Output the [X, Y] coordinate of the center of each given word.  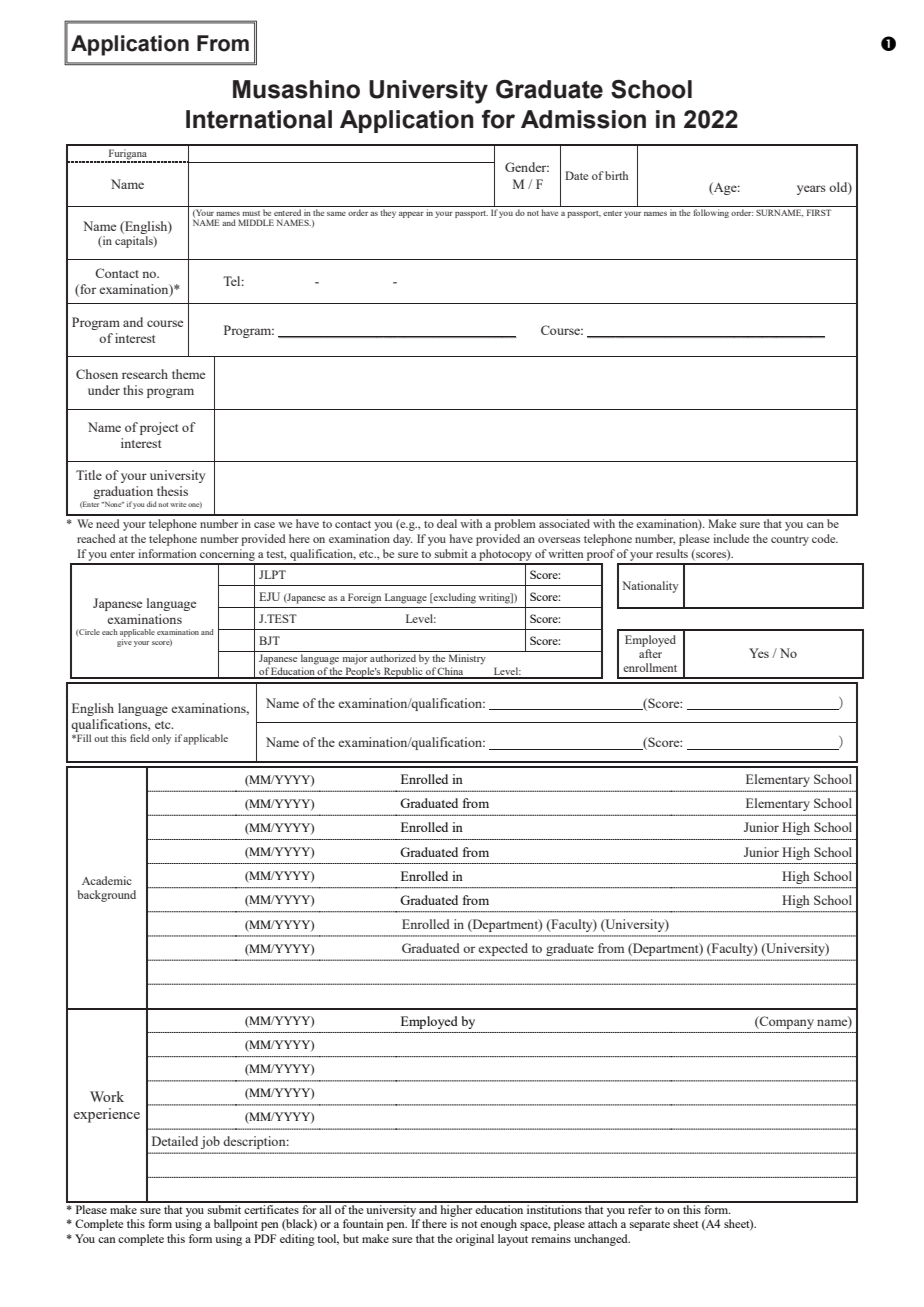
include [731, 538]
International [259, 119]
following [711, 213]
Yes [759, 653]
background [107, 896]
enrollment [650, 667]
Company [786, 1022]
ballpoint [236, 1225]
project [159, 428]
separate [650, 1226]
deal [447, 523]
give [124, 641]
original [475, 1240]
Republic [403, 673]
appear [411, 215]
